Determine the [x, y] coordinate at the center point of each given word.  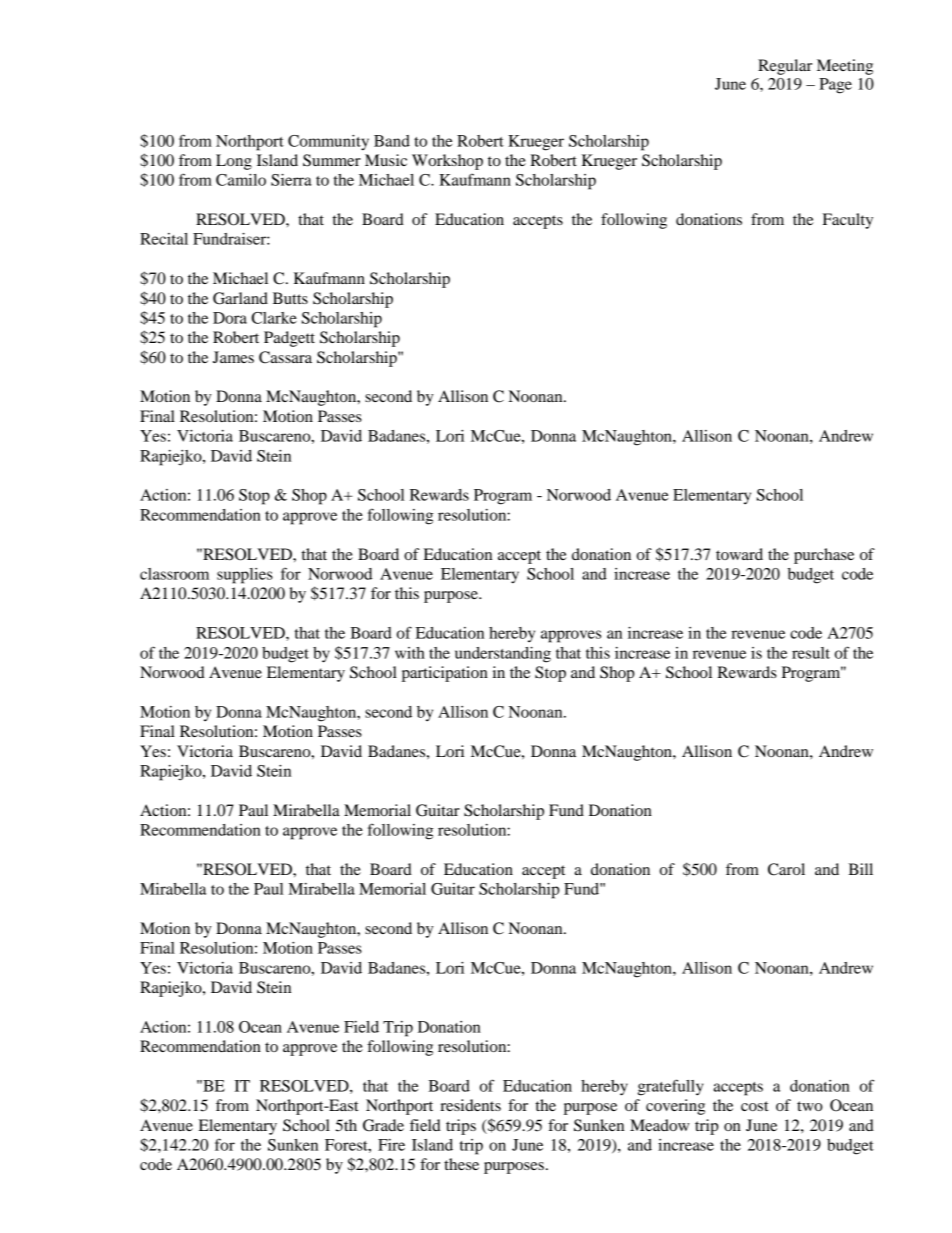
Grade [383, 1125]
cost [754, 1106]
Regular [785, 67]
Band [392, 141]
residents [470, 1105]
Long [234, 162]
